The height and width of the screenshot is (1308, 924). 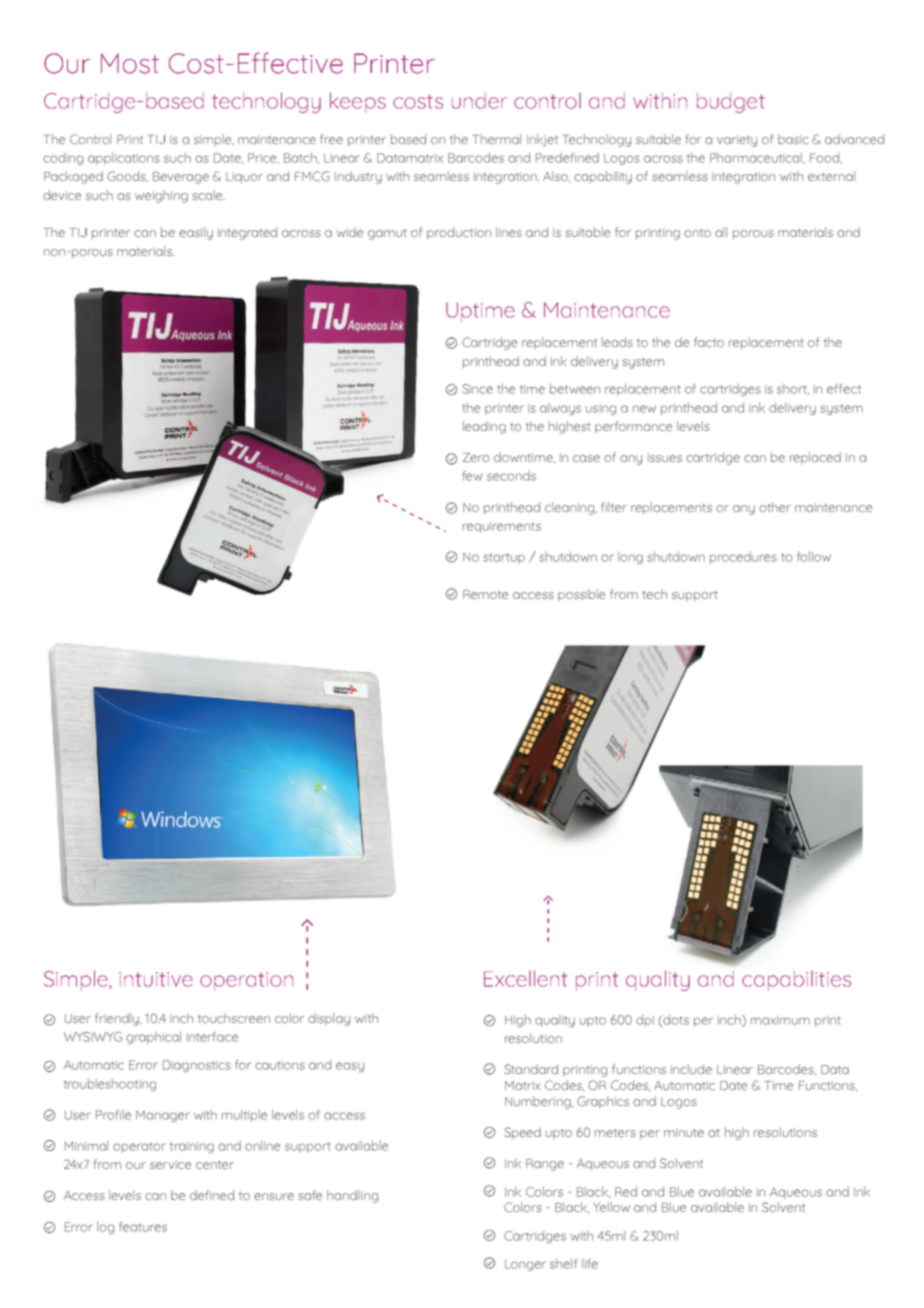 What do you see at coordinates (196, 233) in the screenshot?
I see `easily` at bounding box center [196, 233].
